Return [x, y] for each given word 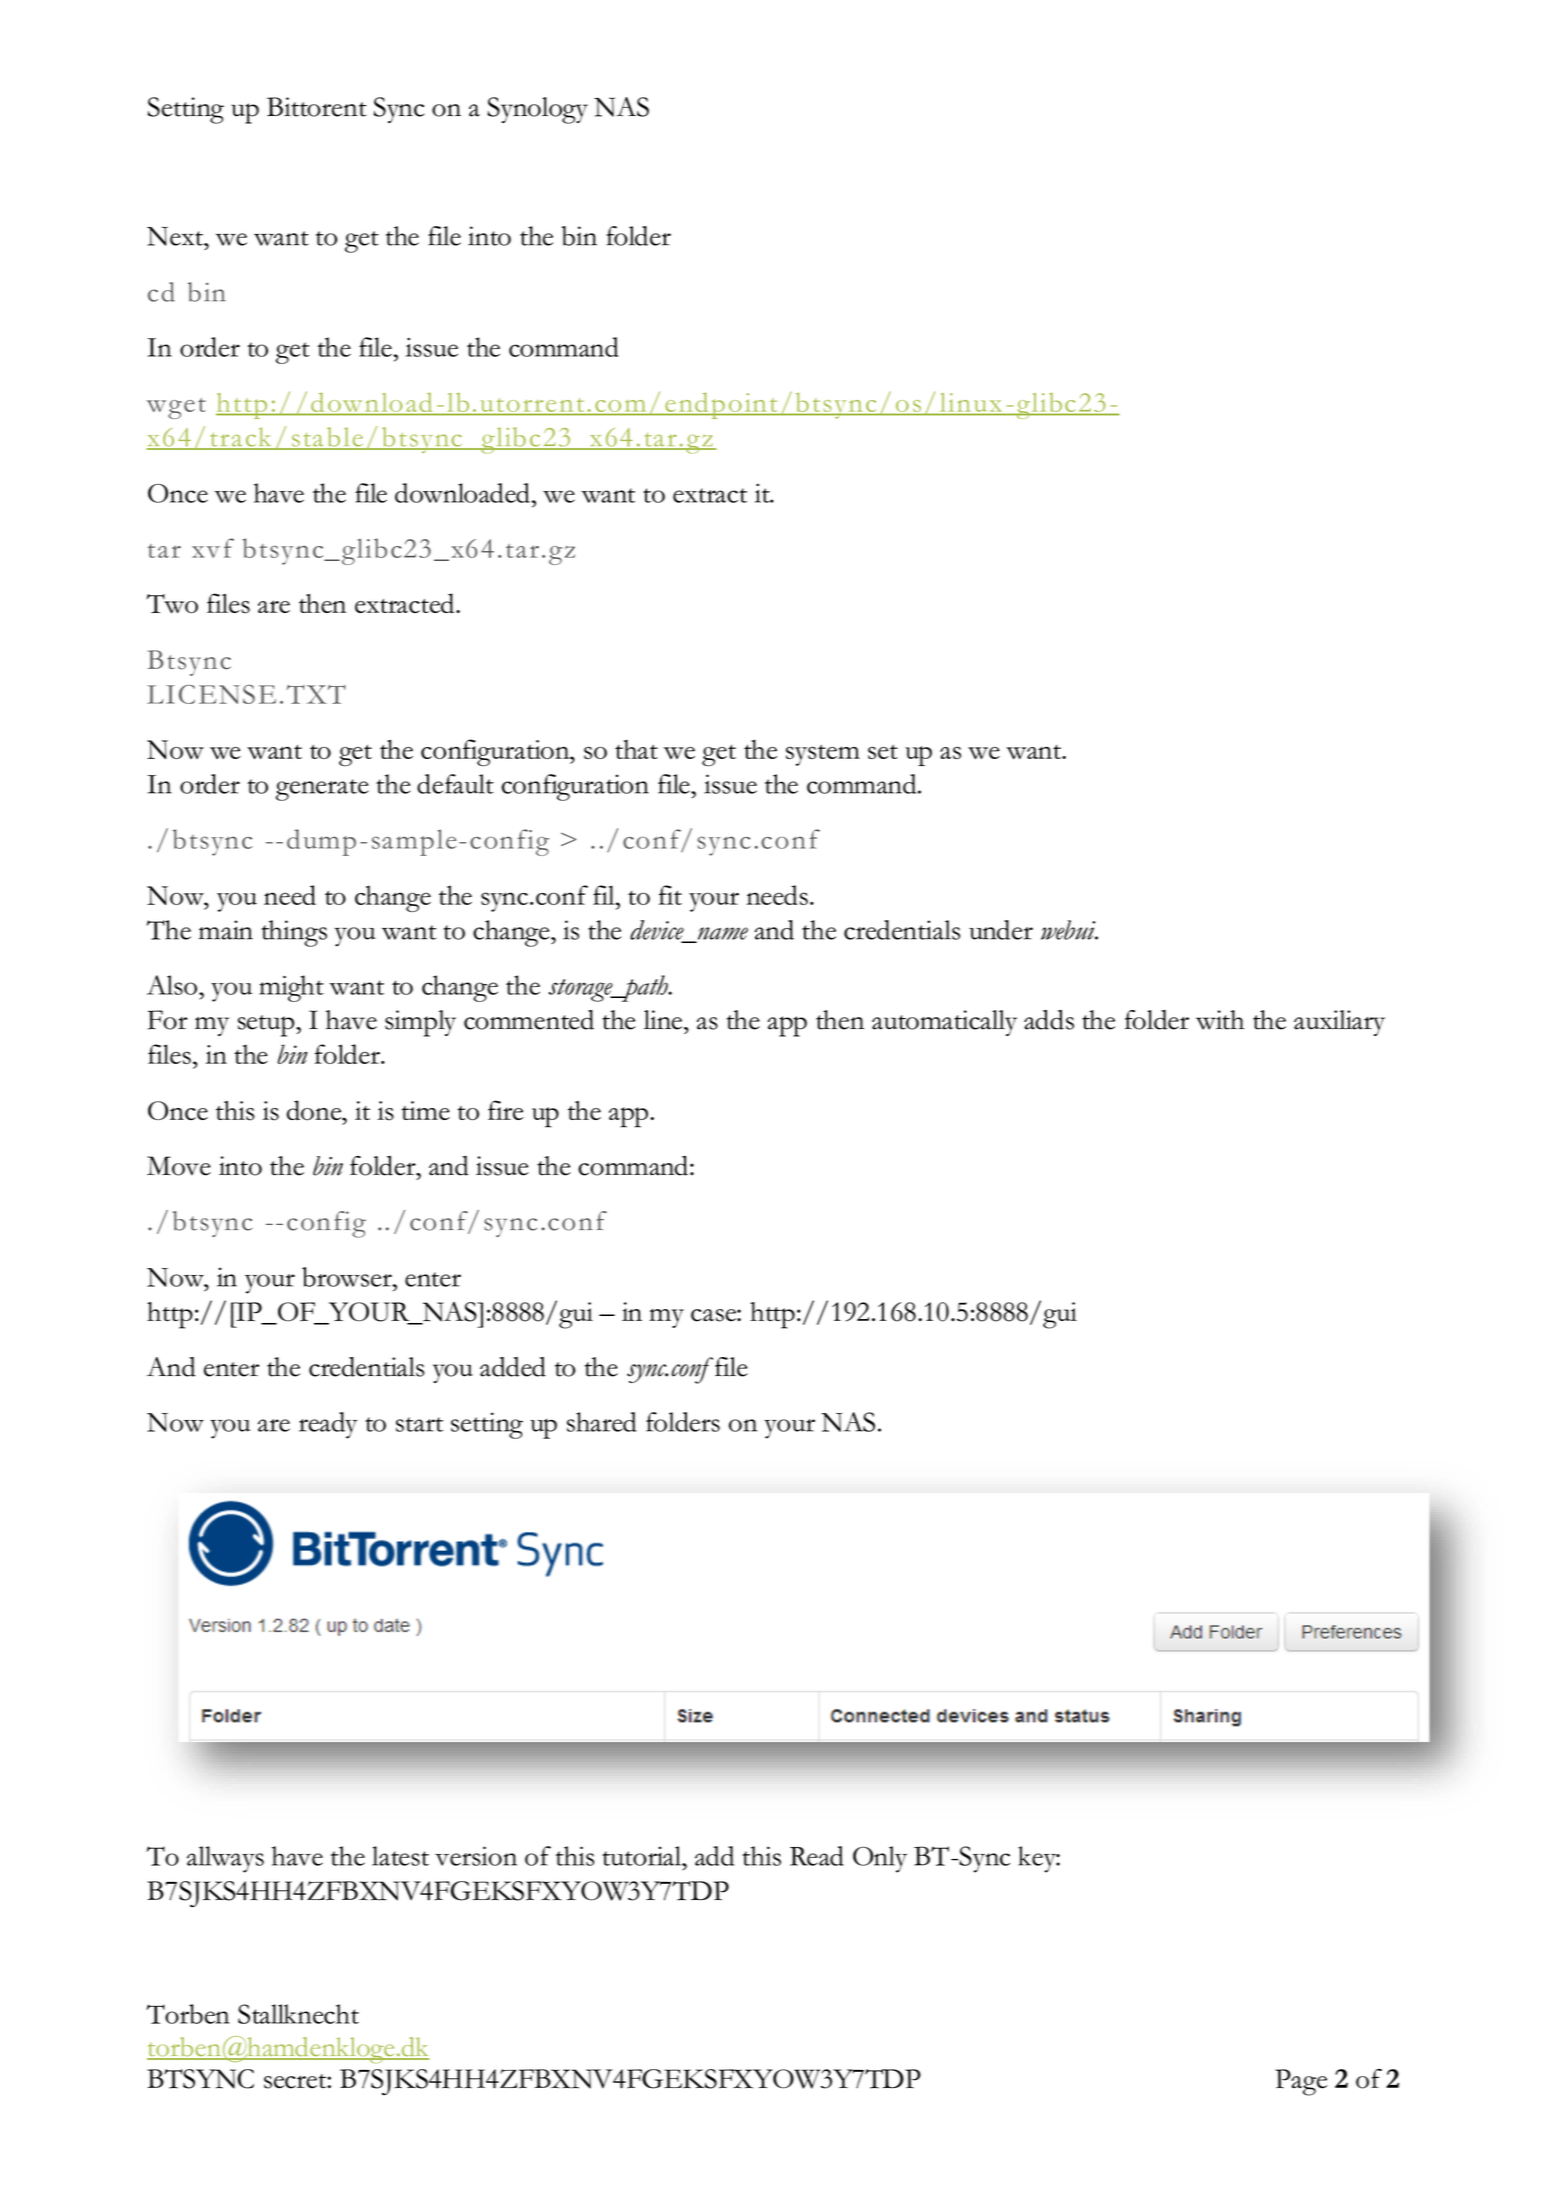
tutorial [643, 1856]
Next [176, 236]
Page [1301, 2082]
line [664, 1020]
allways [225, 1859]
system [823, 755]
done [315, 1110]
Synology [537, 110]
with [1220, 1020]
